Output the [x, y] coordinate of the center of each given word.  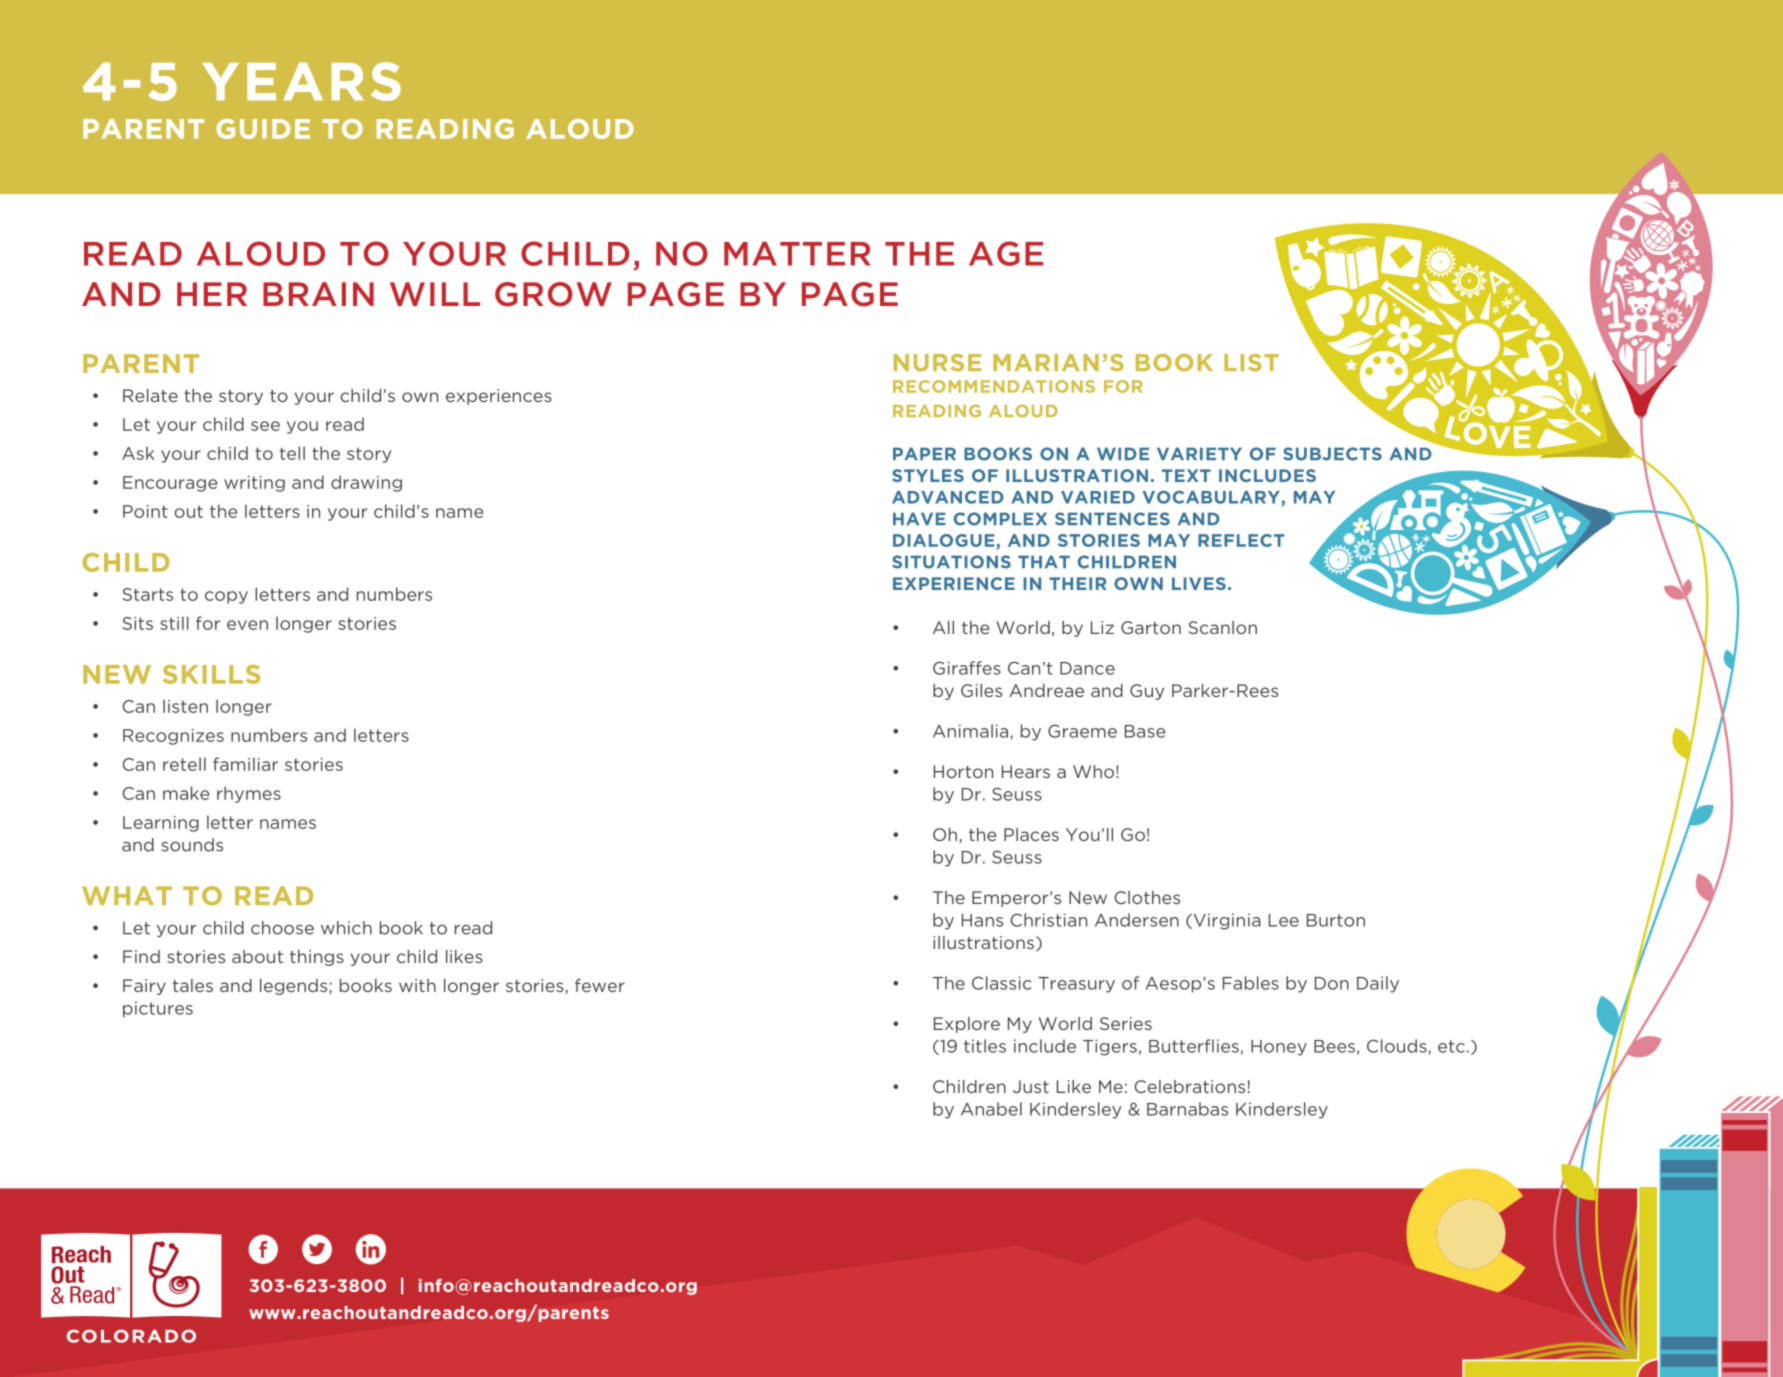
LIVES [1199, 583]
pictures [158, 1009]
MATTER [797, 253]
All [943, 627]
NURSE [937, 362]
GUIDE [263, 129]
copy [226, 597]
